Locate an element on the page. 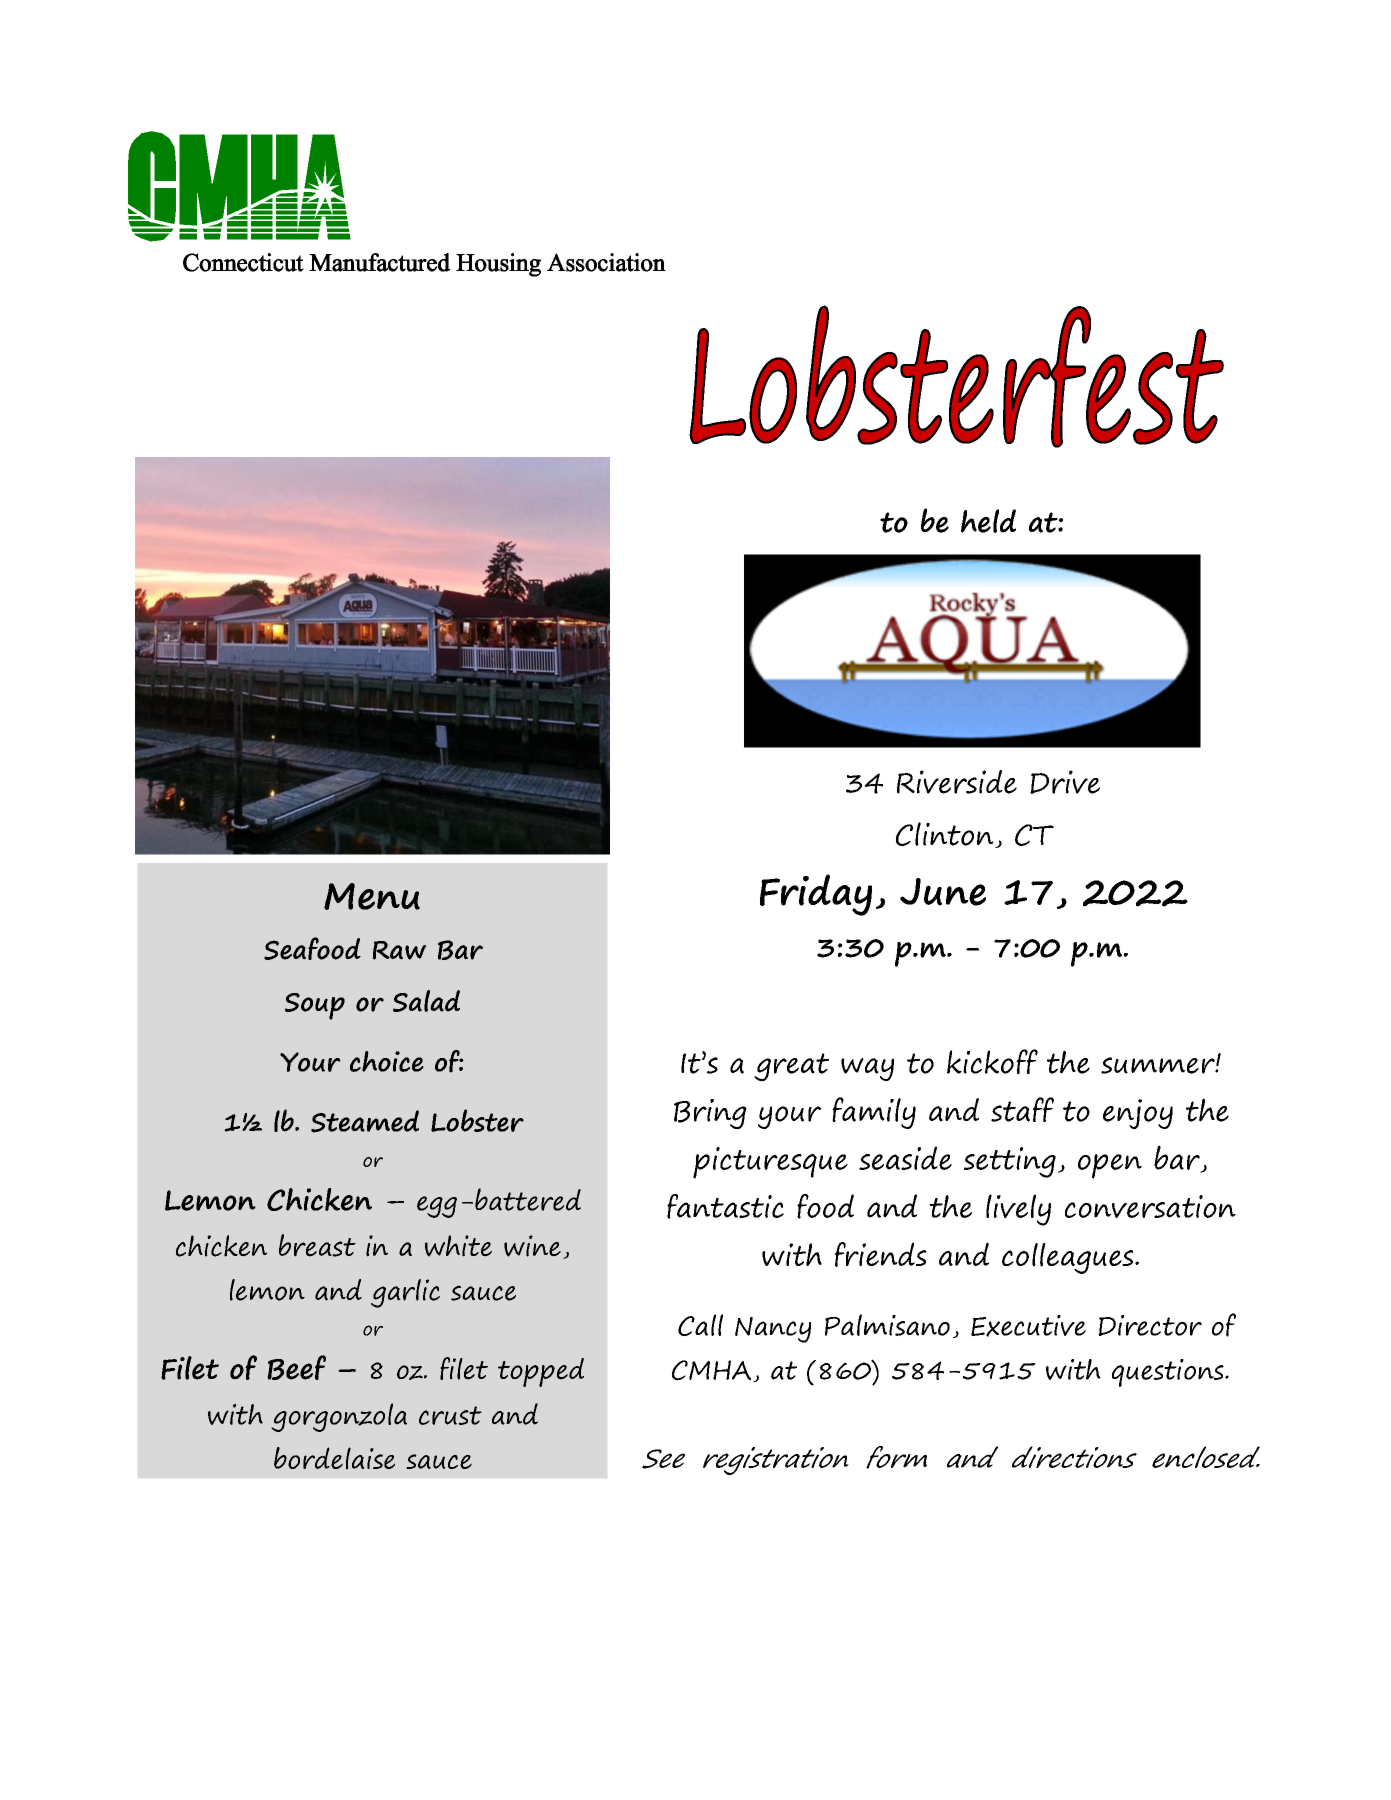 The width and height of the document is (1391, 1800). Menu is located at coordinates (372, 896).
